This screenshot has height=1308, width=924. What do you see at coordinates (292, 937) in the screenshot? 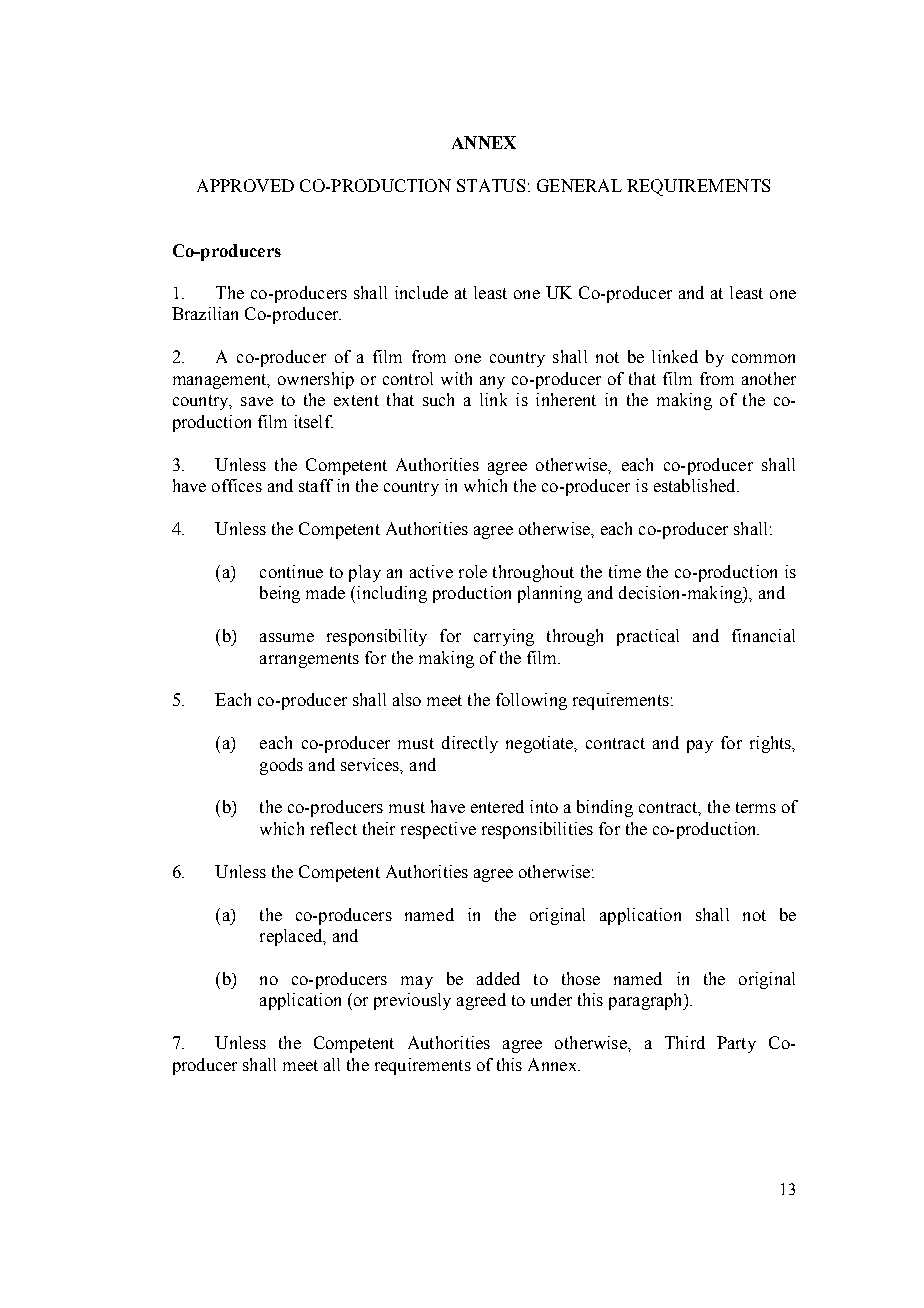
I see `replaced` at bounding box center [292, 937].
